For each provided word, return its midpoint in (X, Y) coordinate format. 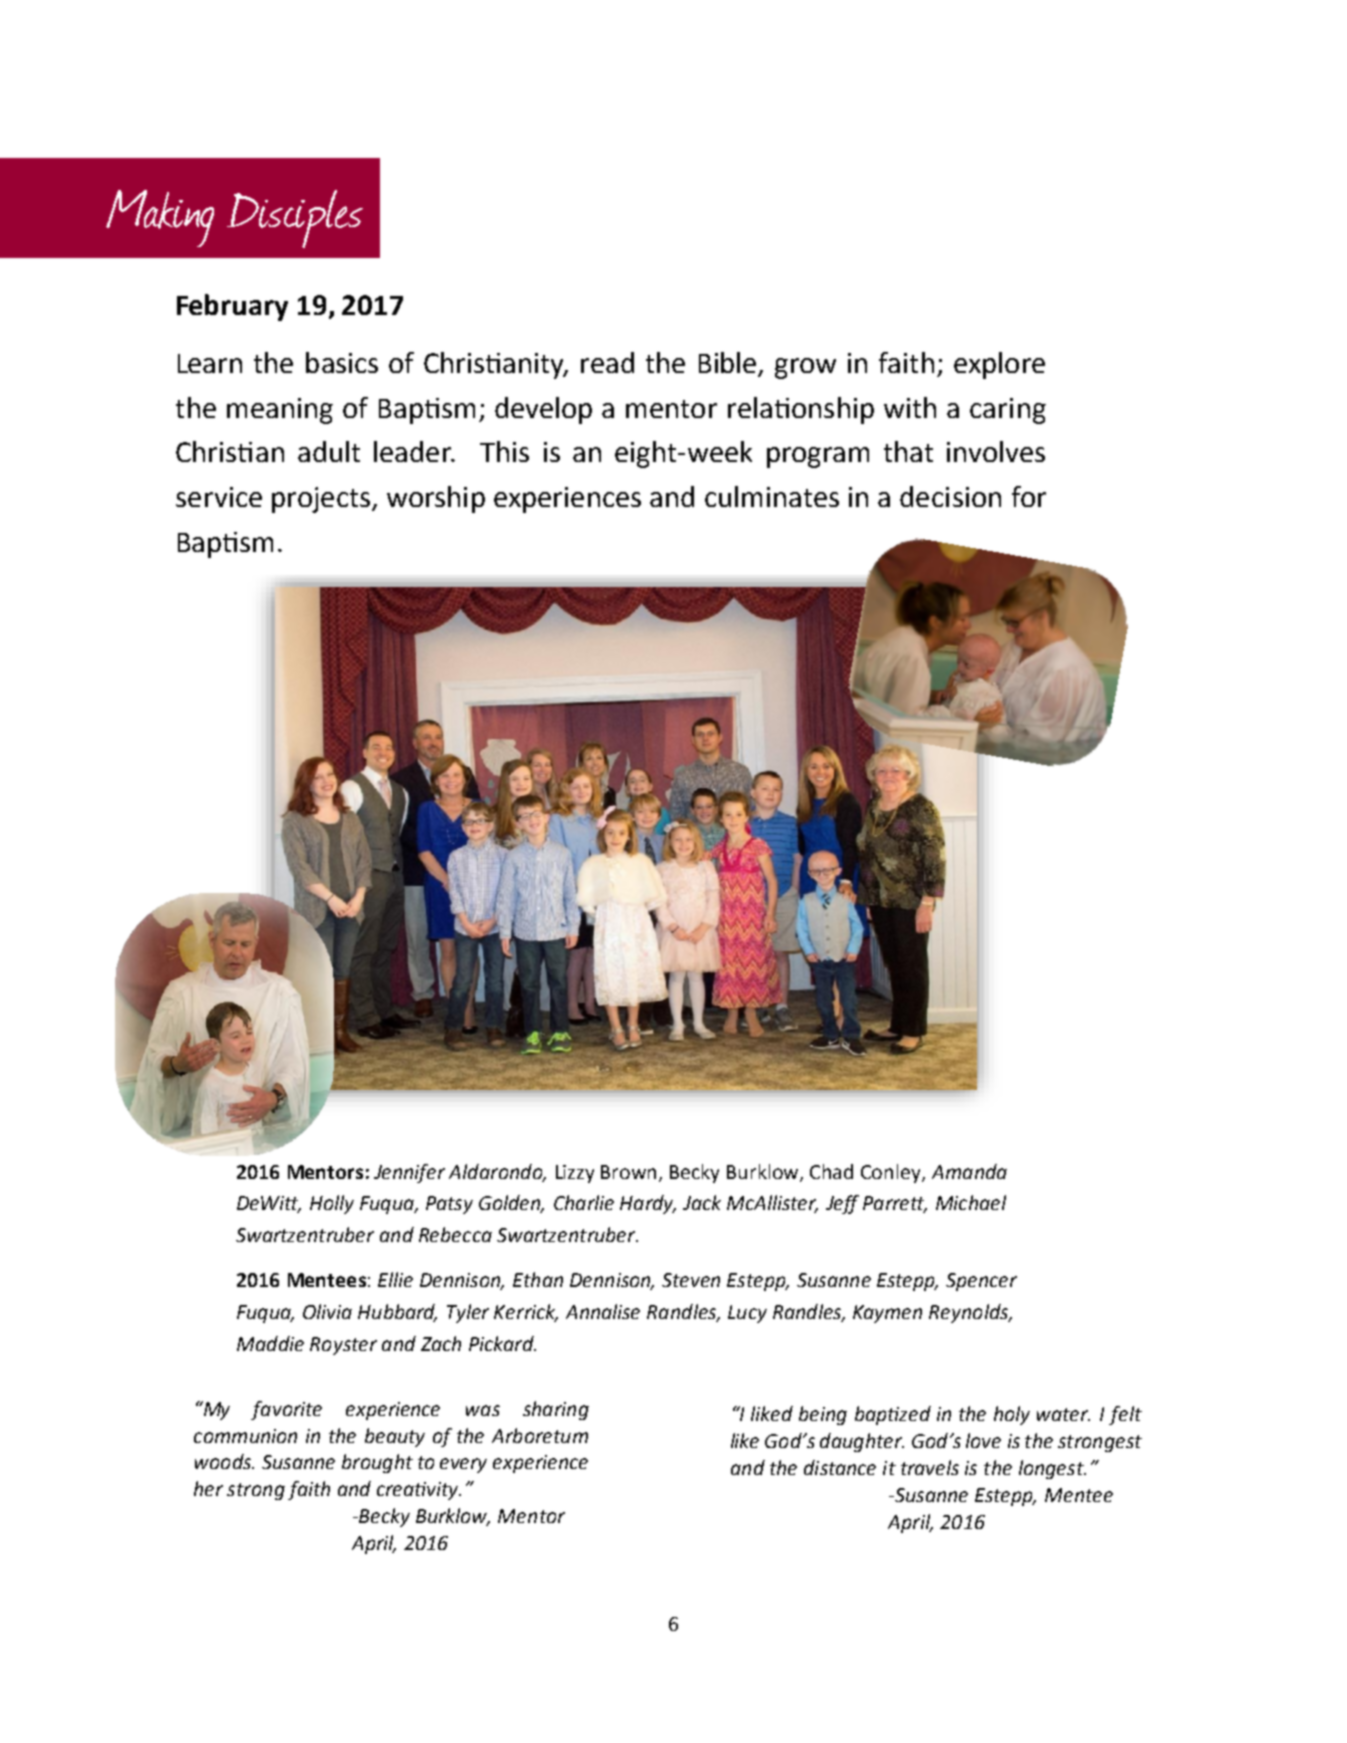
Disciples (295, 219)
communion (245, 1436)
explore (999, 365)
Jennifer (409, 1173)
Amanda (969, 1171)
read (607, 362)
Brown (630, 1173)
